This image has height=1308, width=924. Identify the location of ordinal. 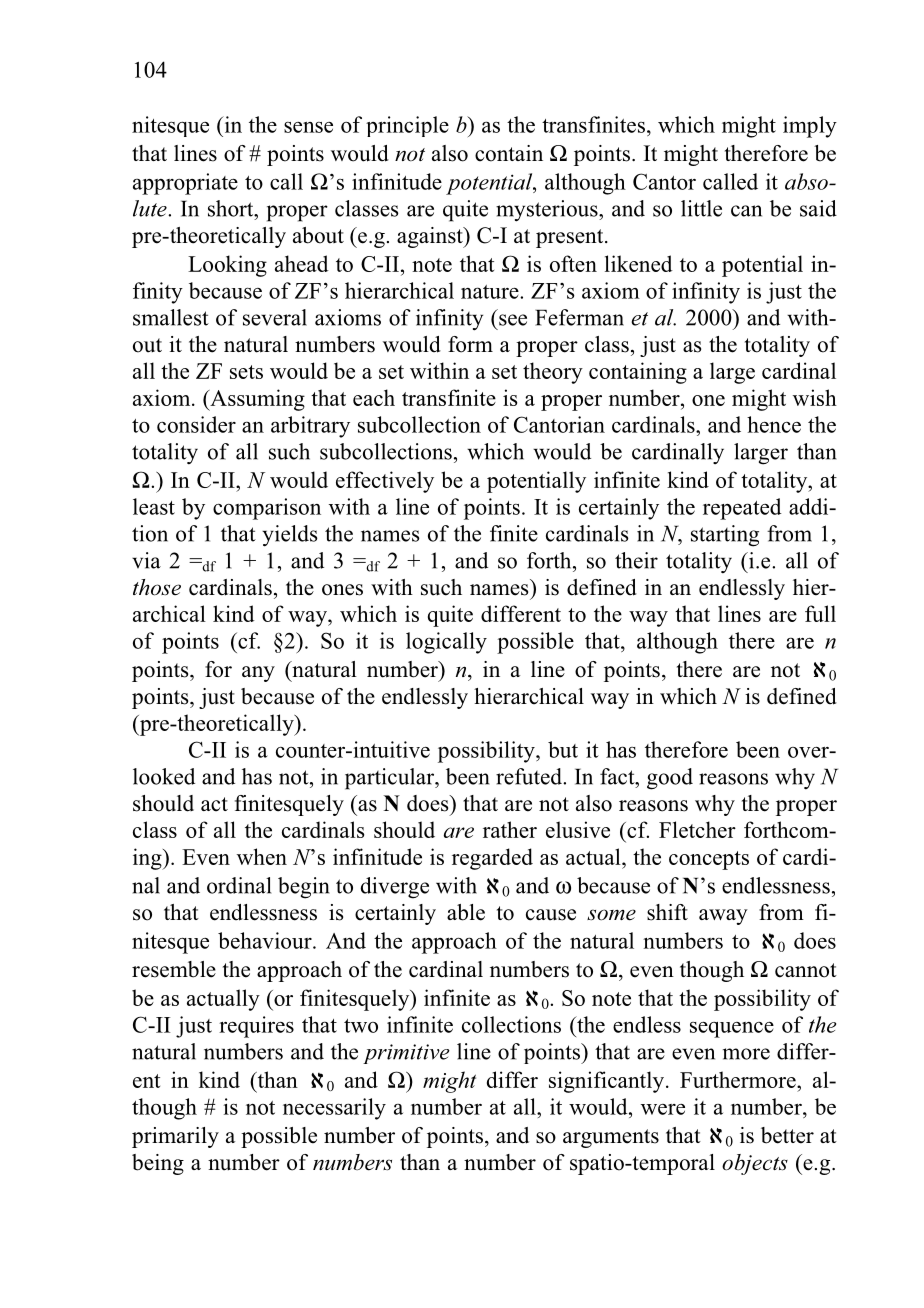
(239, 885).
